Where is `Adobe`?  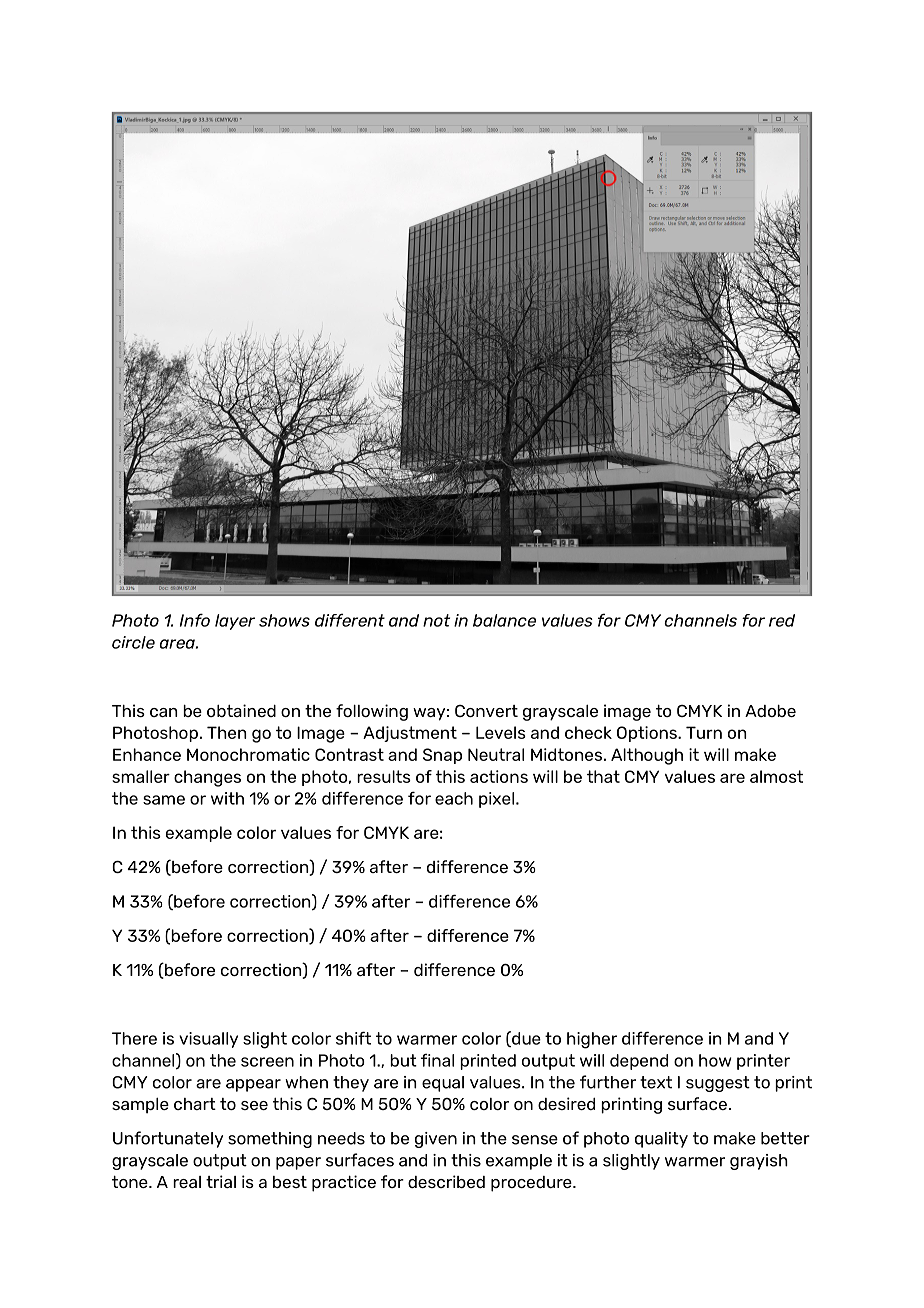
Adobe is located at coordinates (770, 711).
